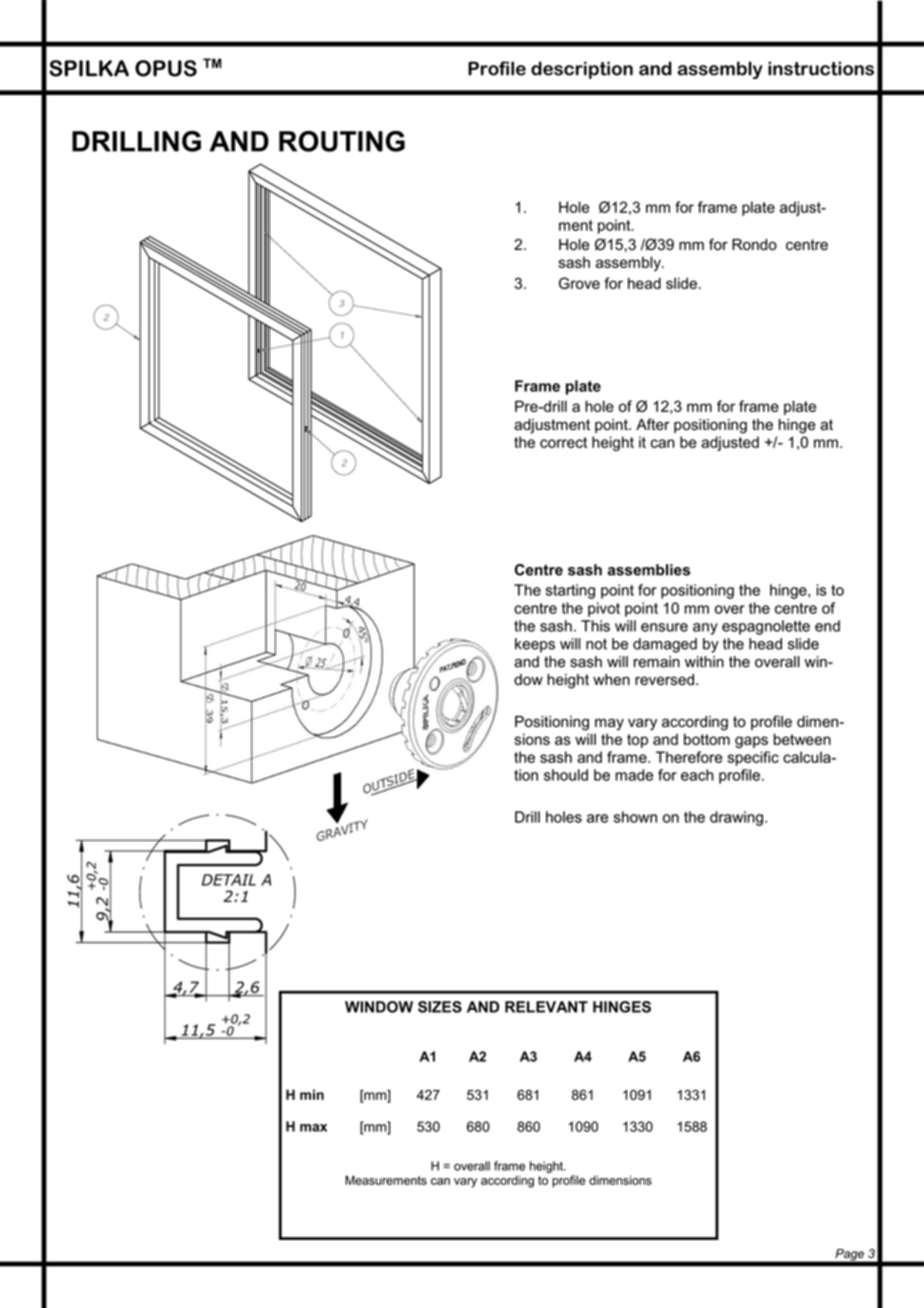 The image size is (924, 1308). I want to click on OPUS, so click(166, 68).
